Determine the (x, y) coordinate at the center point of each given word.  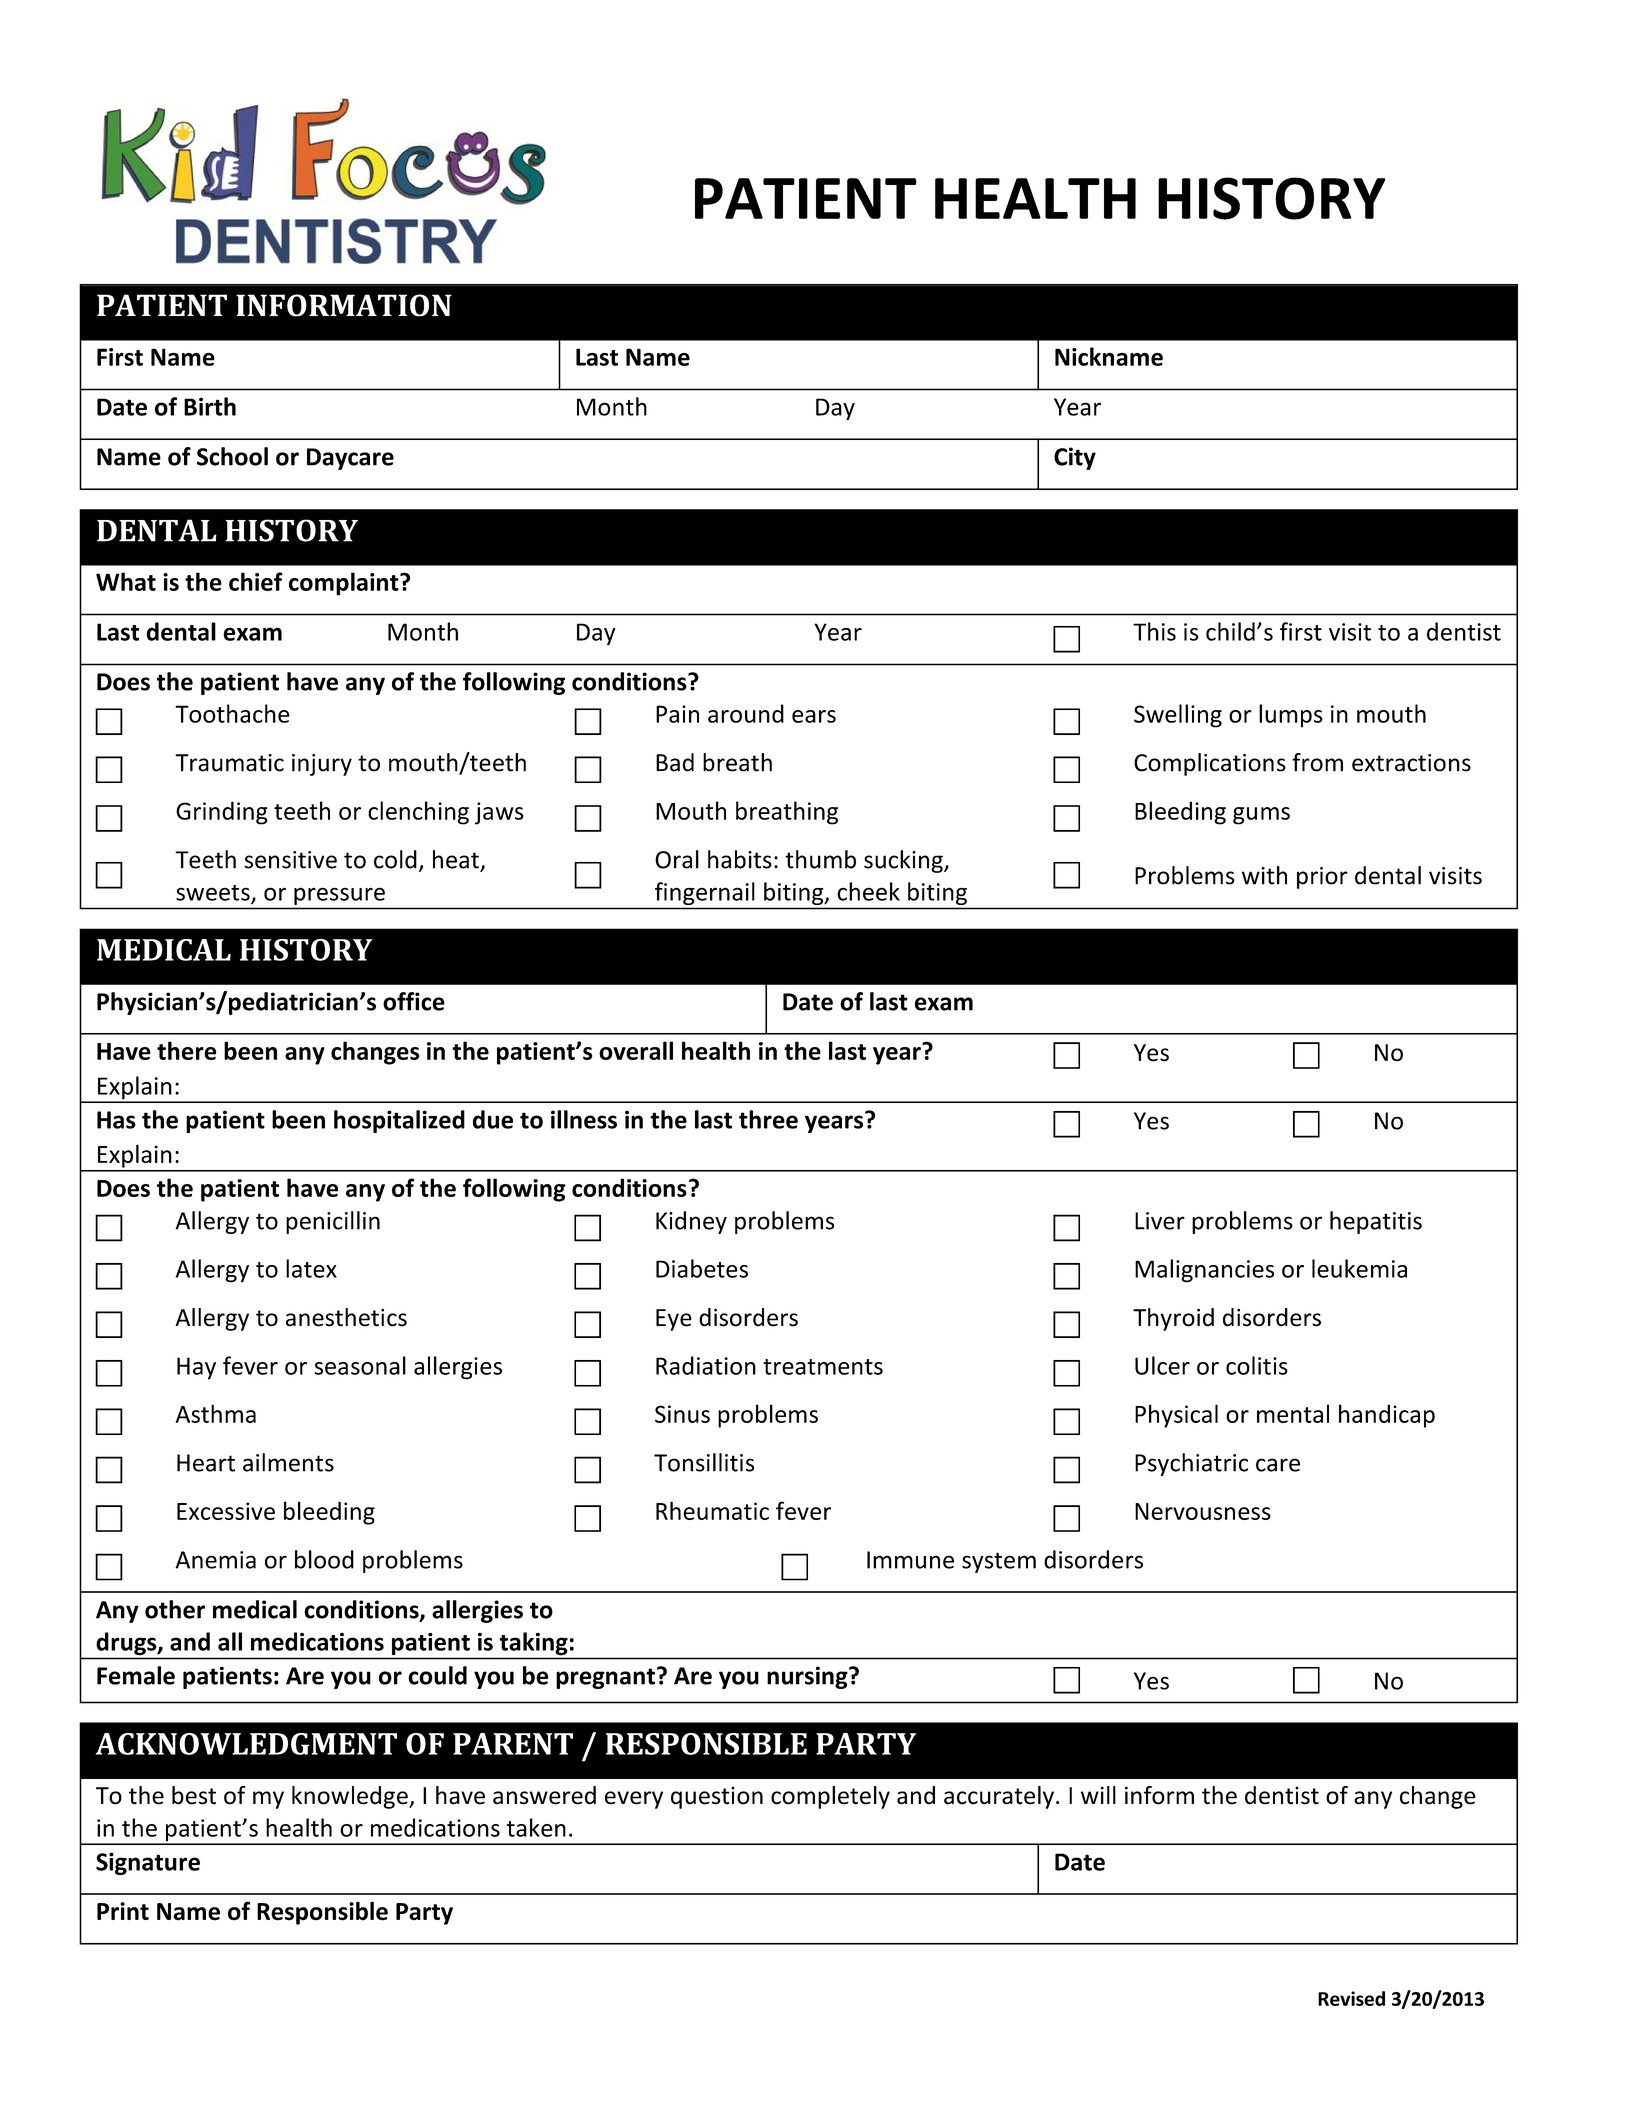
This (1154, 631)
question (717, 1798)
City (1075, 458)
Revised (1351, 1998)
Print (123, 1911)
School (232, 456)
